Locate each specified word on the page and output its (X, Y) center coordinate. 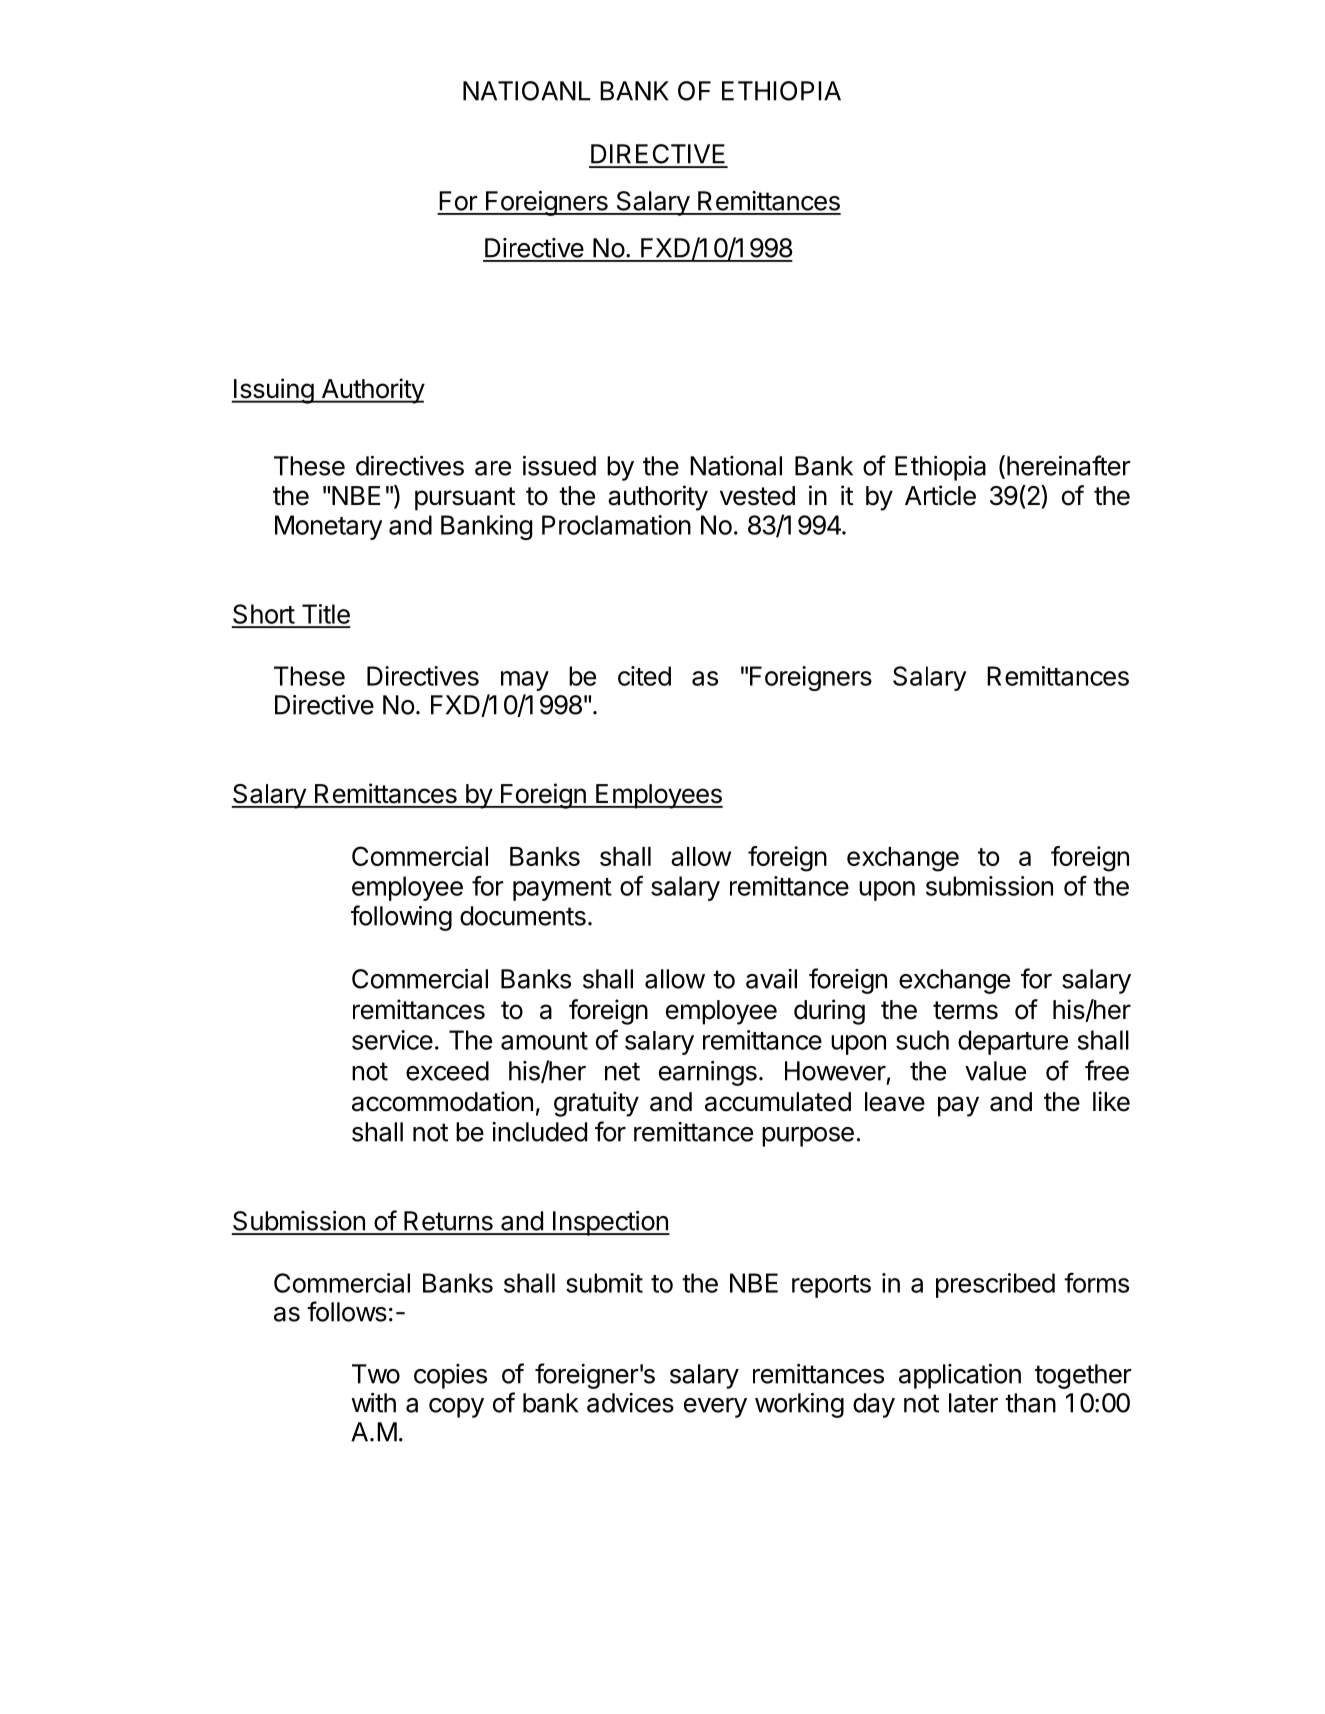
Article (940, 495)
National (736, 466)
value (995, 1071)
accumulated (778, 1102)
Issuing (273, 391)
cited (644, 676)
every (715, 1408)
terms (965, 1010)
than (1030, 1403)
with (373, 1403)
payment (562, 889)
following (401, 918)
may (525, 681)
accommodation (442, 1101)
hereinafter (1069, 465)
